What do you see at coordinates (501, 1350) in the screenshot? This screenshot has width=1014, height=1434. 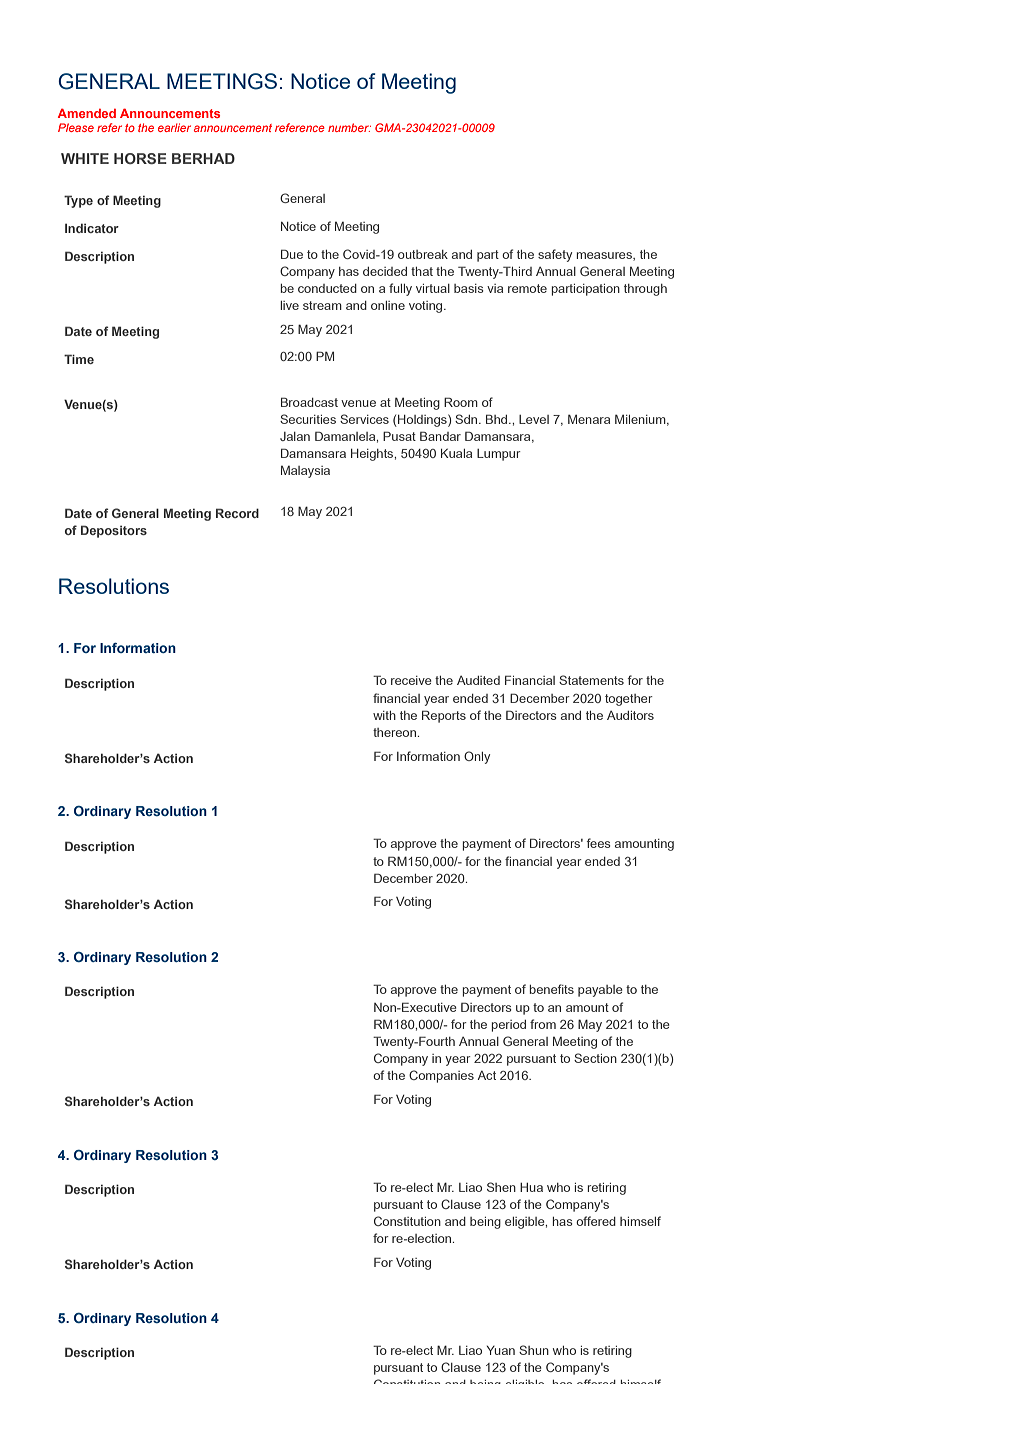 I see `Yuan` at bounding box center [501, 1350].
